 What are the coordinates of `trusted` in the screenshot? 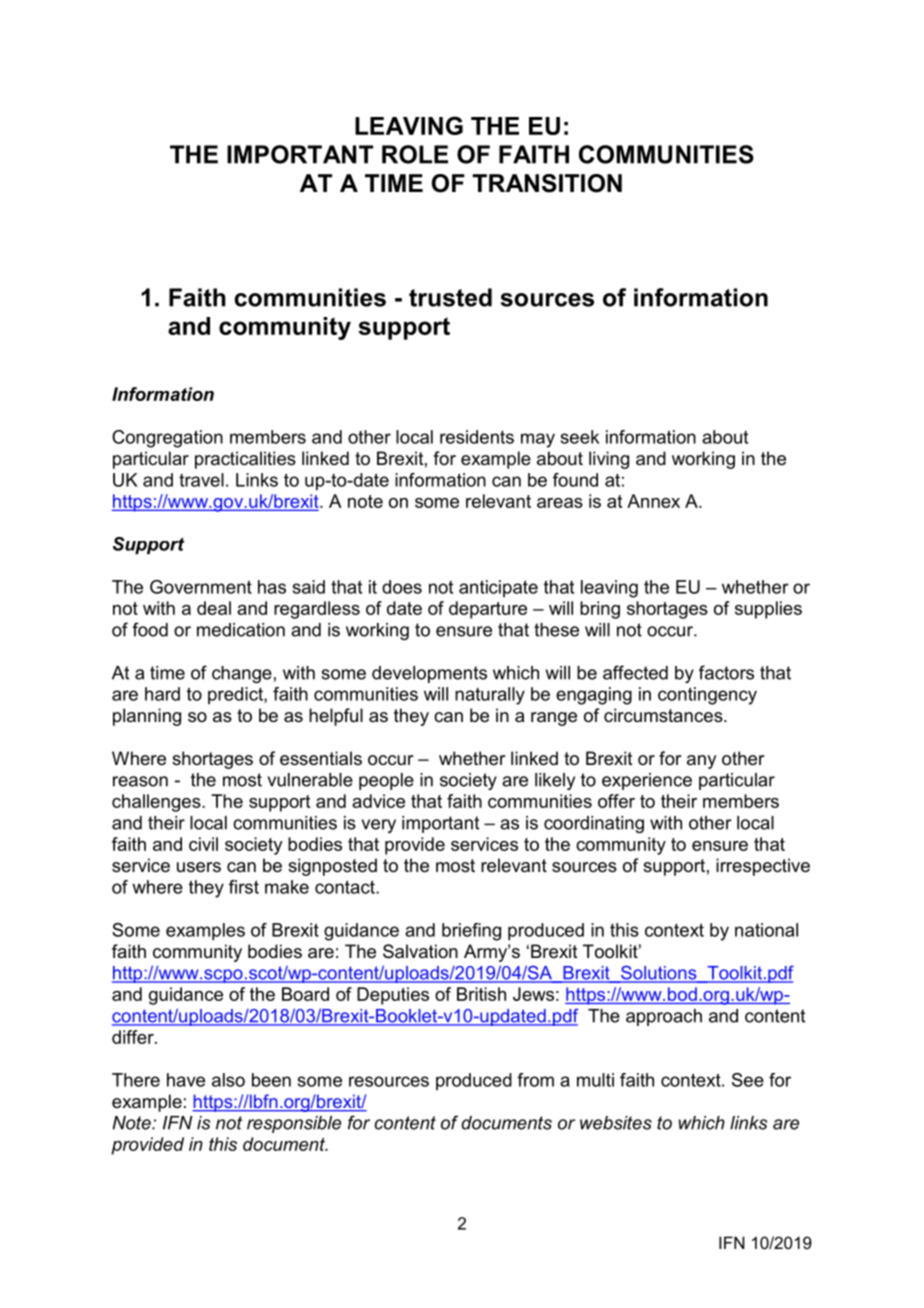 It's located at (450, 297).
